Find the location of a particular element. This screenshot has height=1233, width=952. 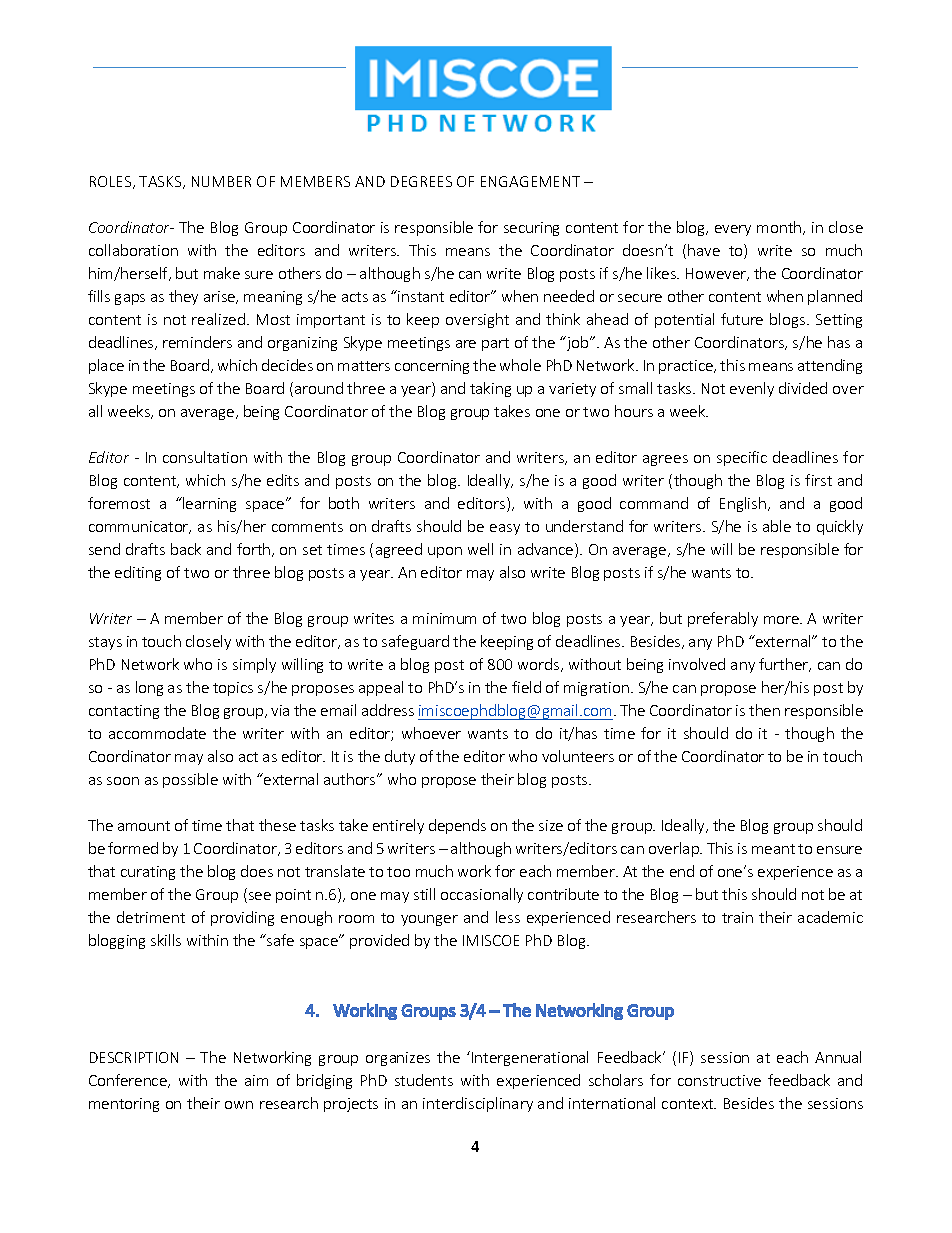

simply is located at coordinates (254, 665).
